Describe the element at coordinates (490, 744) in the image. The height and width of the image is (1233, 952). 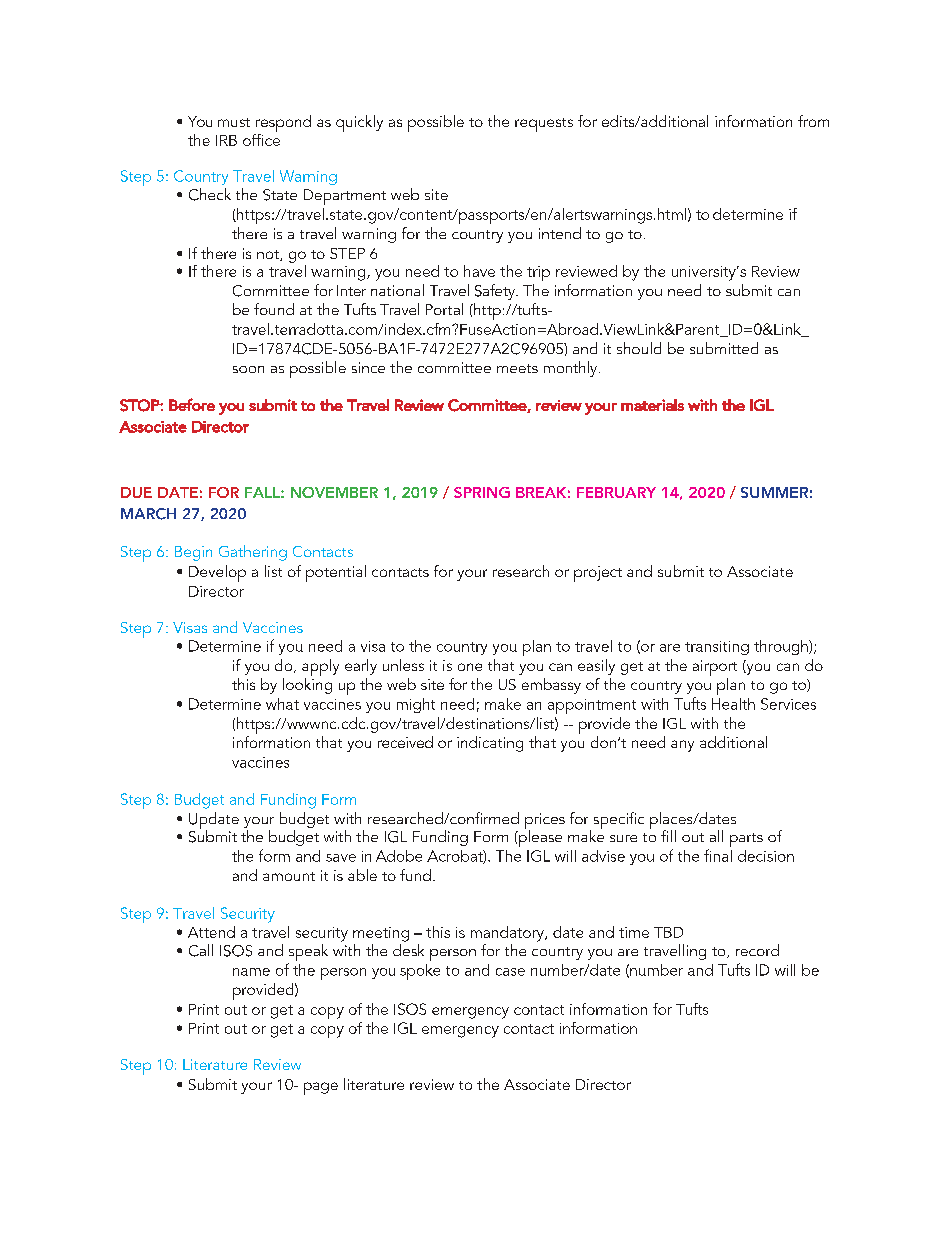
I see `indicating` at that location.
